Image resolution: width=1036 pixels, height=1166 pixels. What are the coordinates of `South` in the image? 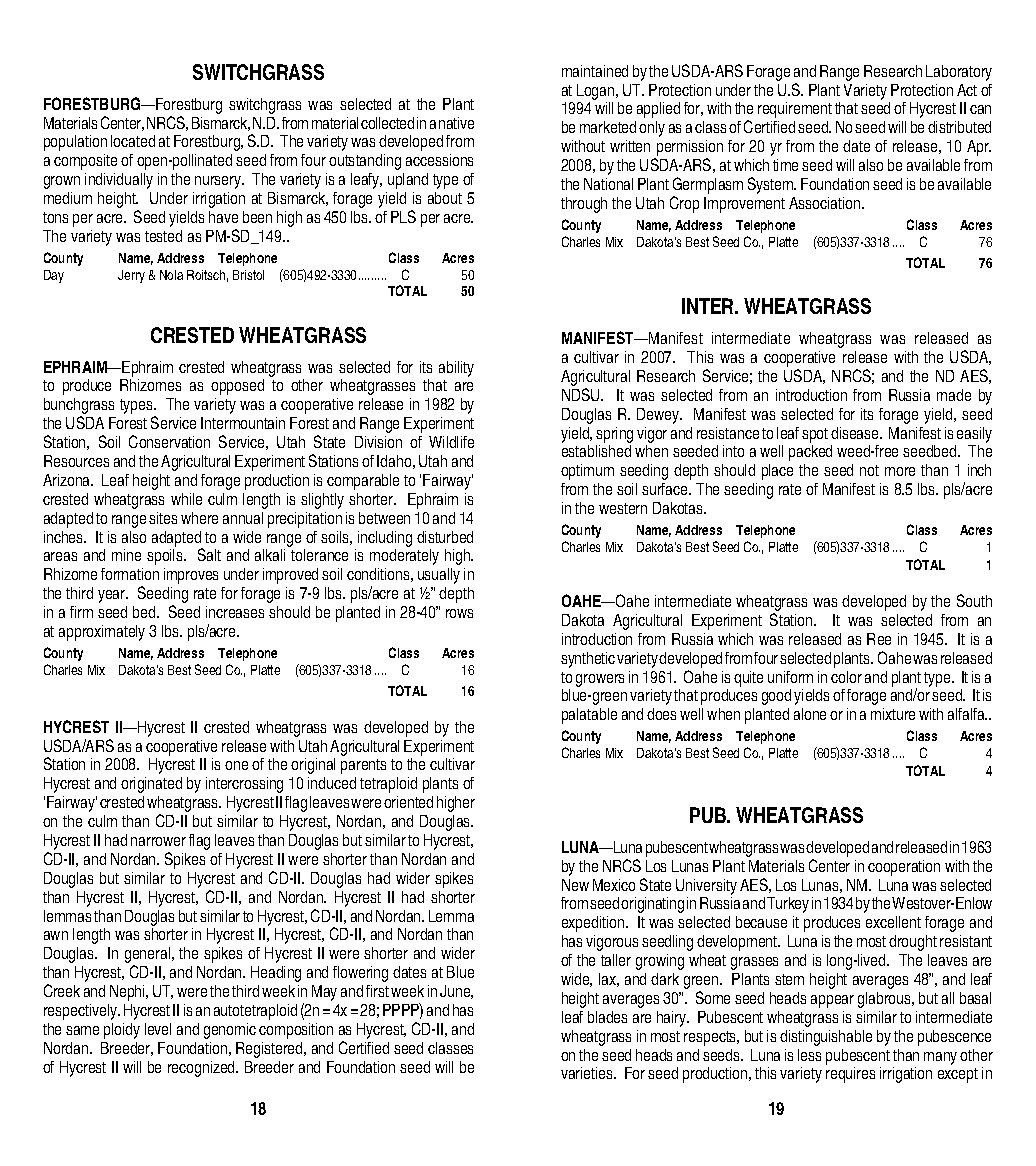 It's located at (974, 600).
